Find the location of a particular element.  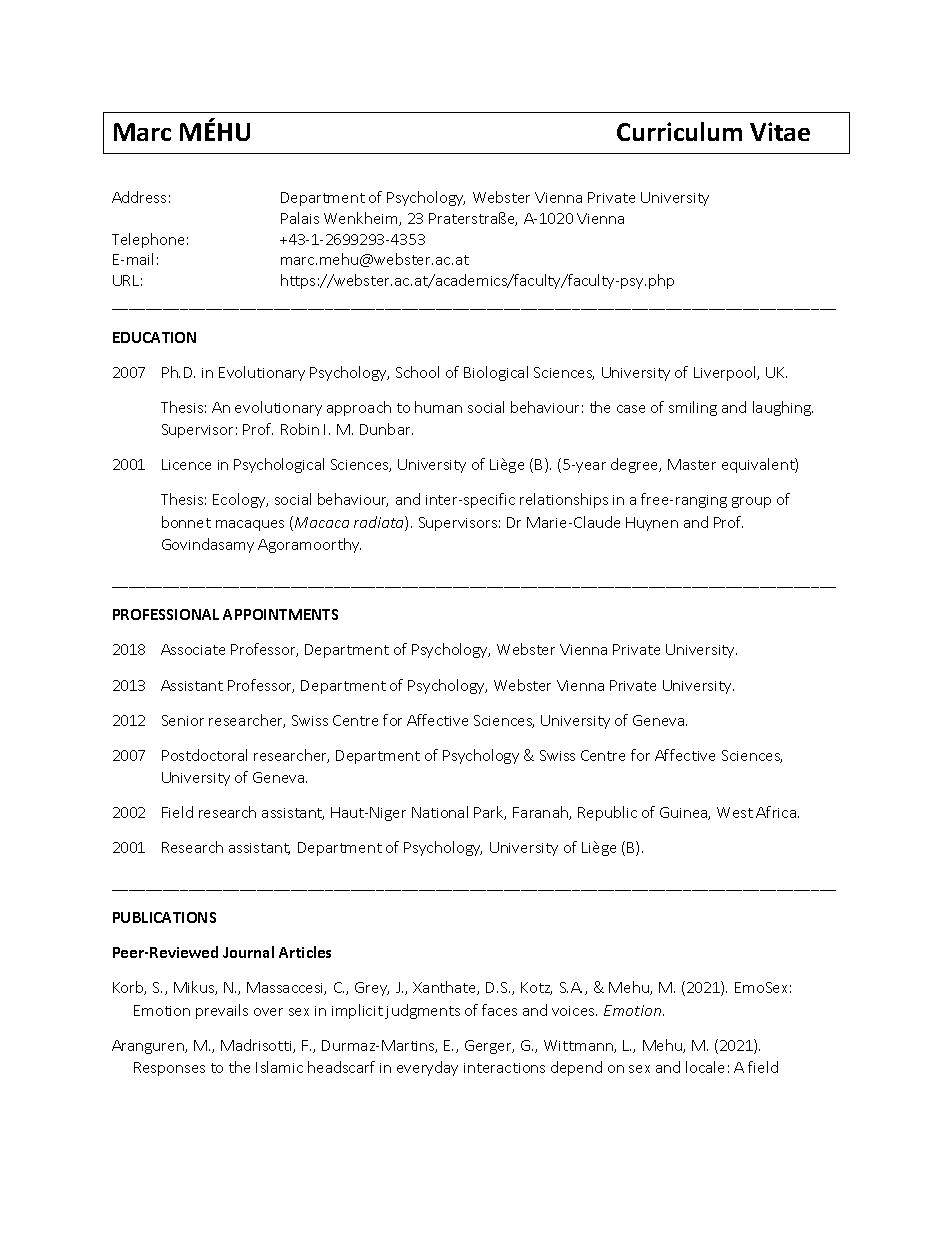

APPOINTMENTS is located at coordinates (280, 614).
